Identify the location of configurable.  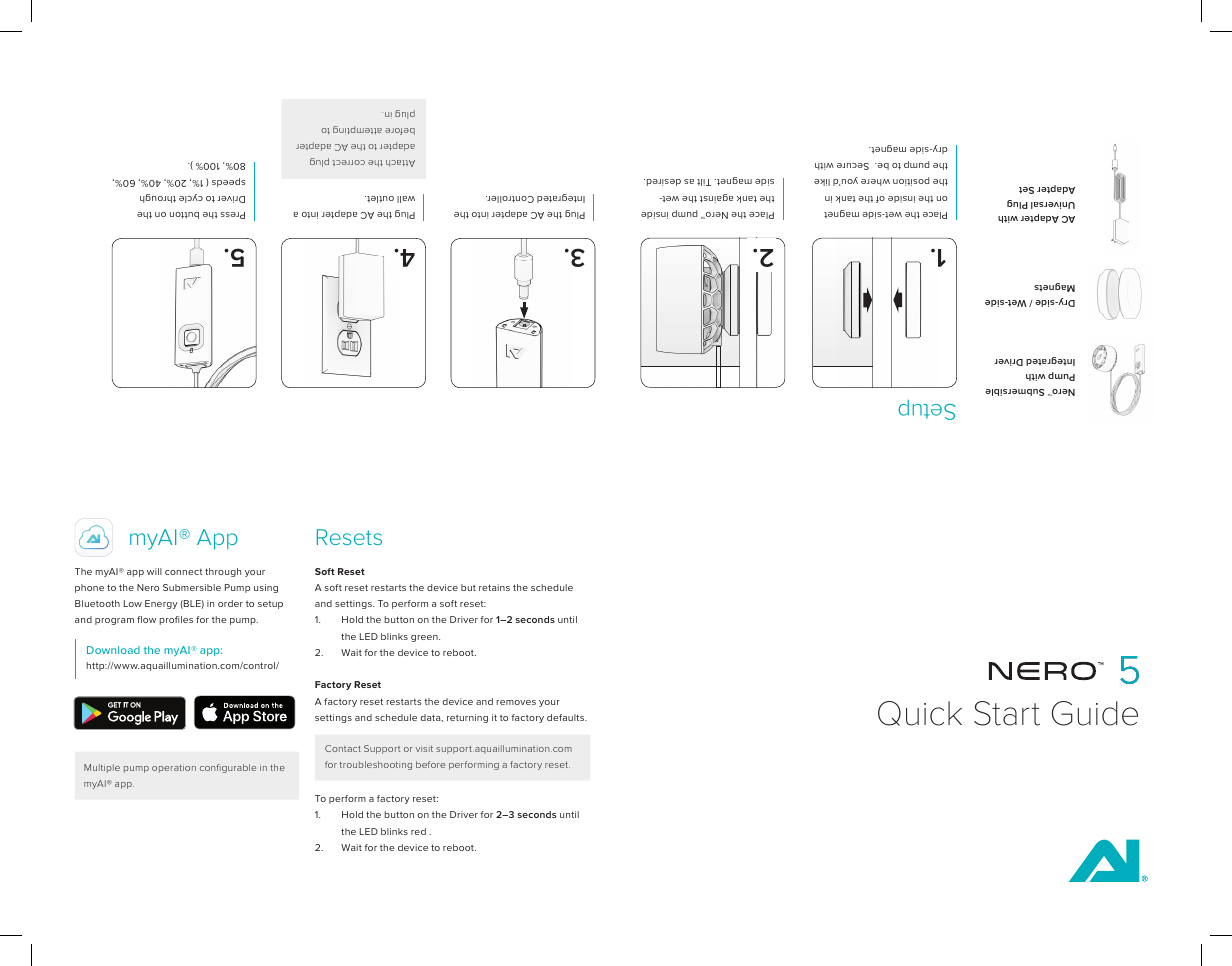
(228, 768).
